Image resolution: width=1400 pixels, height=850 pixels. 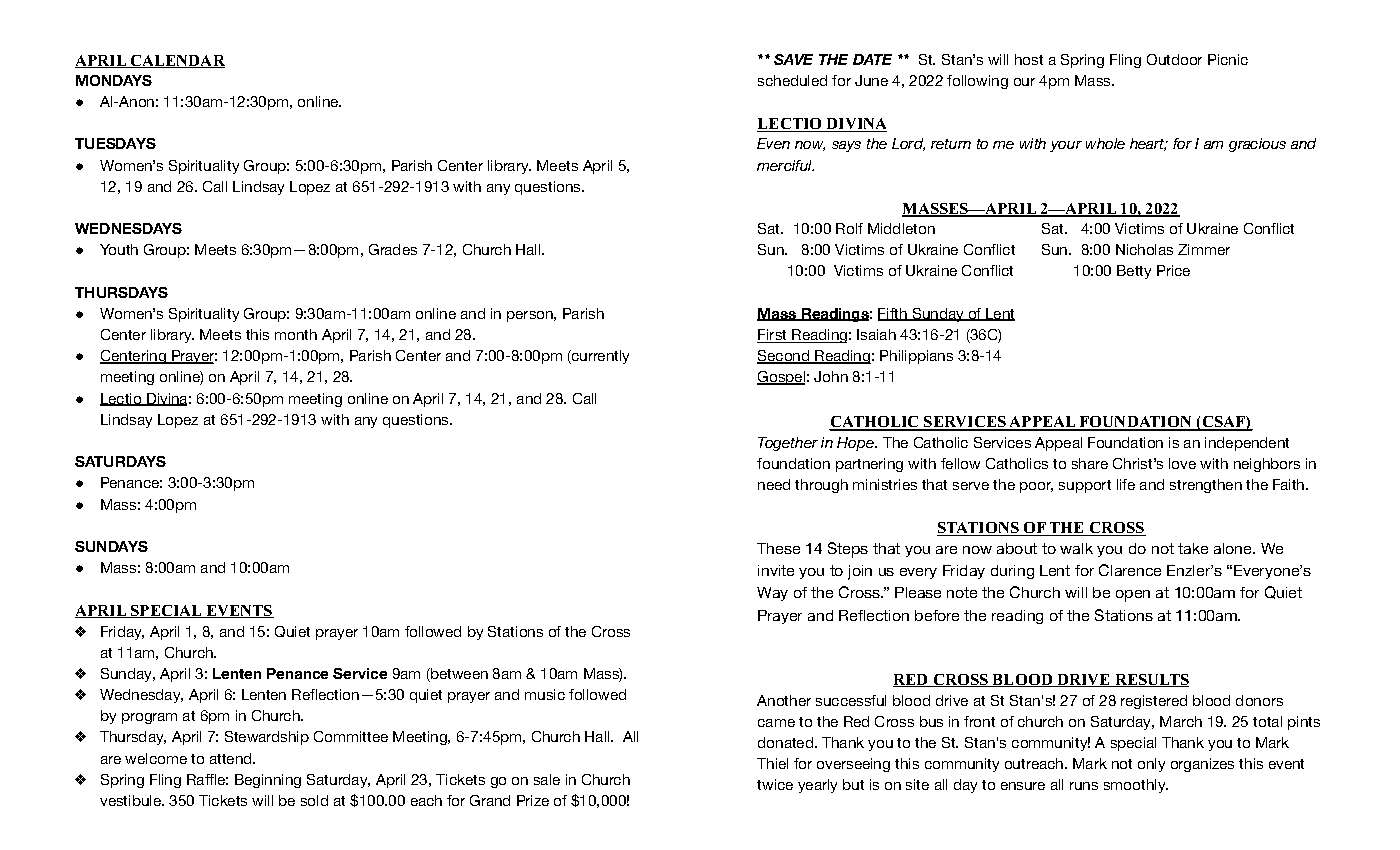 I want to click on scheduled, so click(x=792, y=80).
